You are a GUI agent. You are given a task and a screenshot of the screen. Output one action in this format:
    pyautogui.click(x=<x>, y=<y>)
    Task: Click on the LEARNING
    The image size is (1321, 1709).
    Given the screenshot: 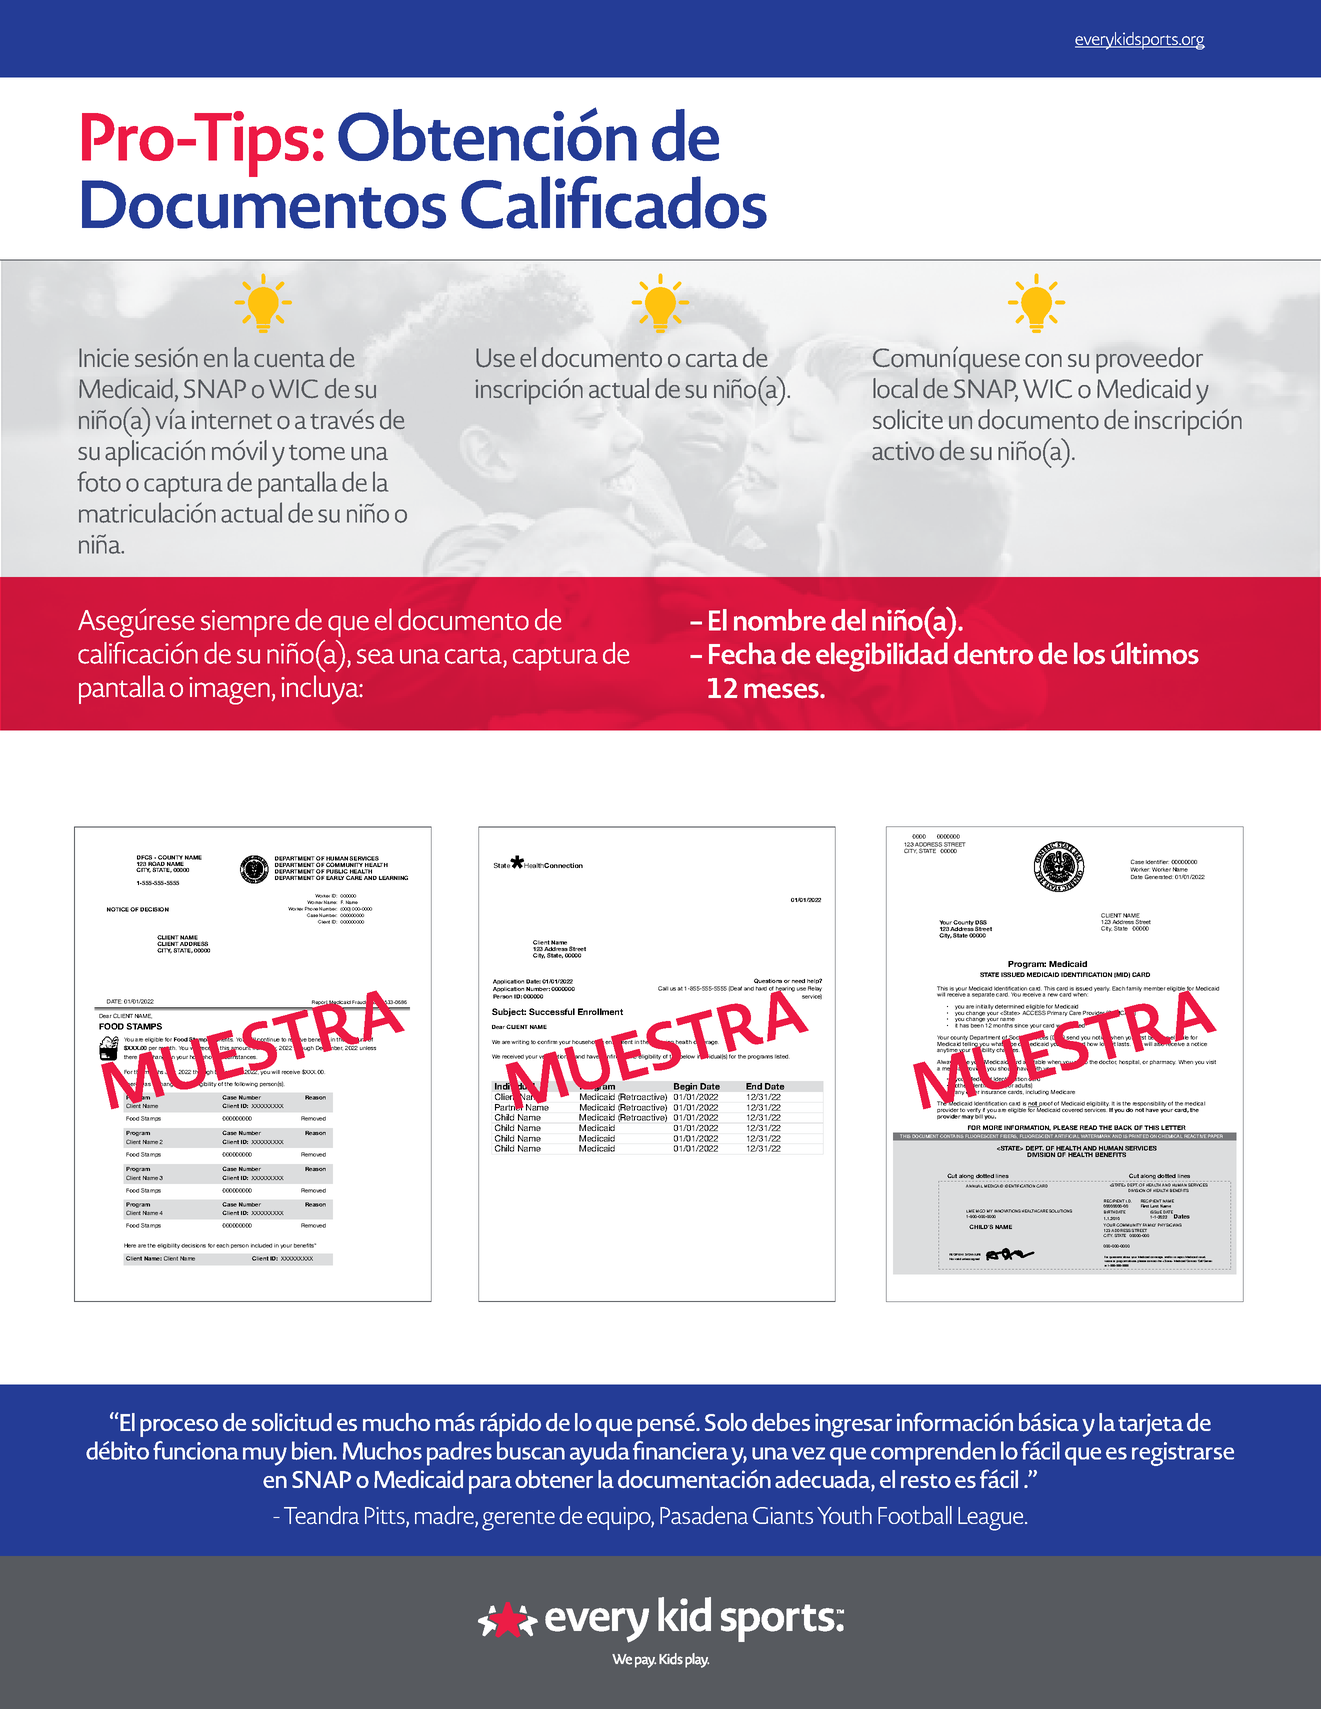 What is the action you would take?
    pyautogui.click(x=393, y=877)
